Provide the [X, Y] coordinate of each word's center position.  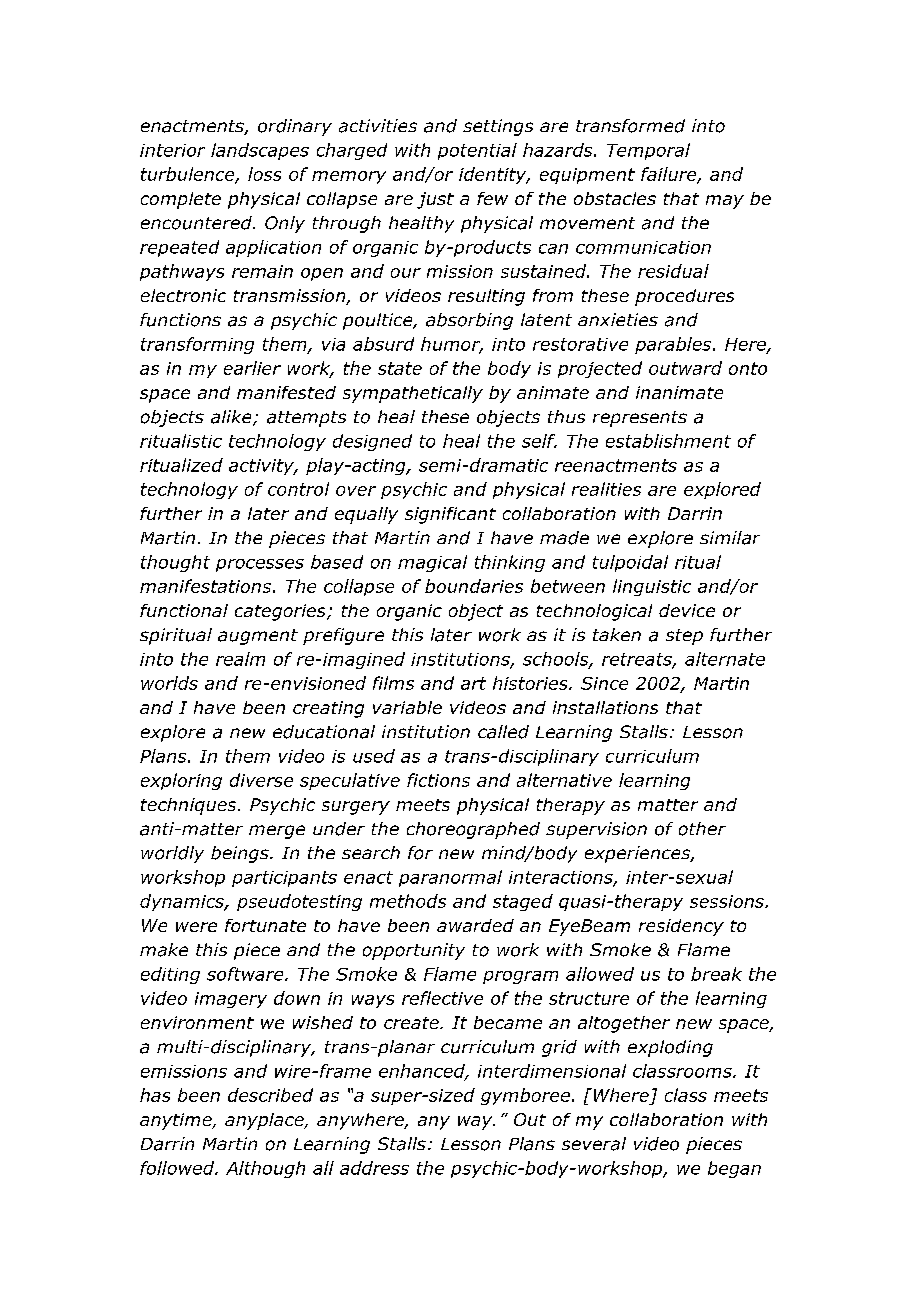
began [734, 1169]
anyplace [265, 1121]
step [684, 637]
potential [477, 151]
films [393, 683]
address [374, 1168]
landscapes [260, 151]
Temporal [648, 151]
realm [240, 659]
